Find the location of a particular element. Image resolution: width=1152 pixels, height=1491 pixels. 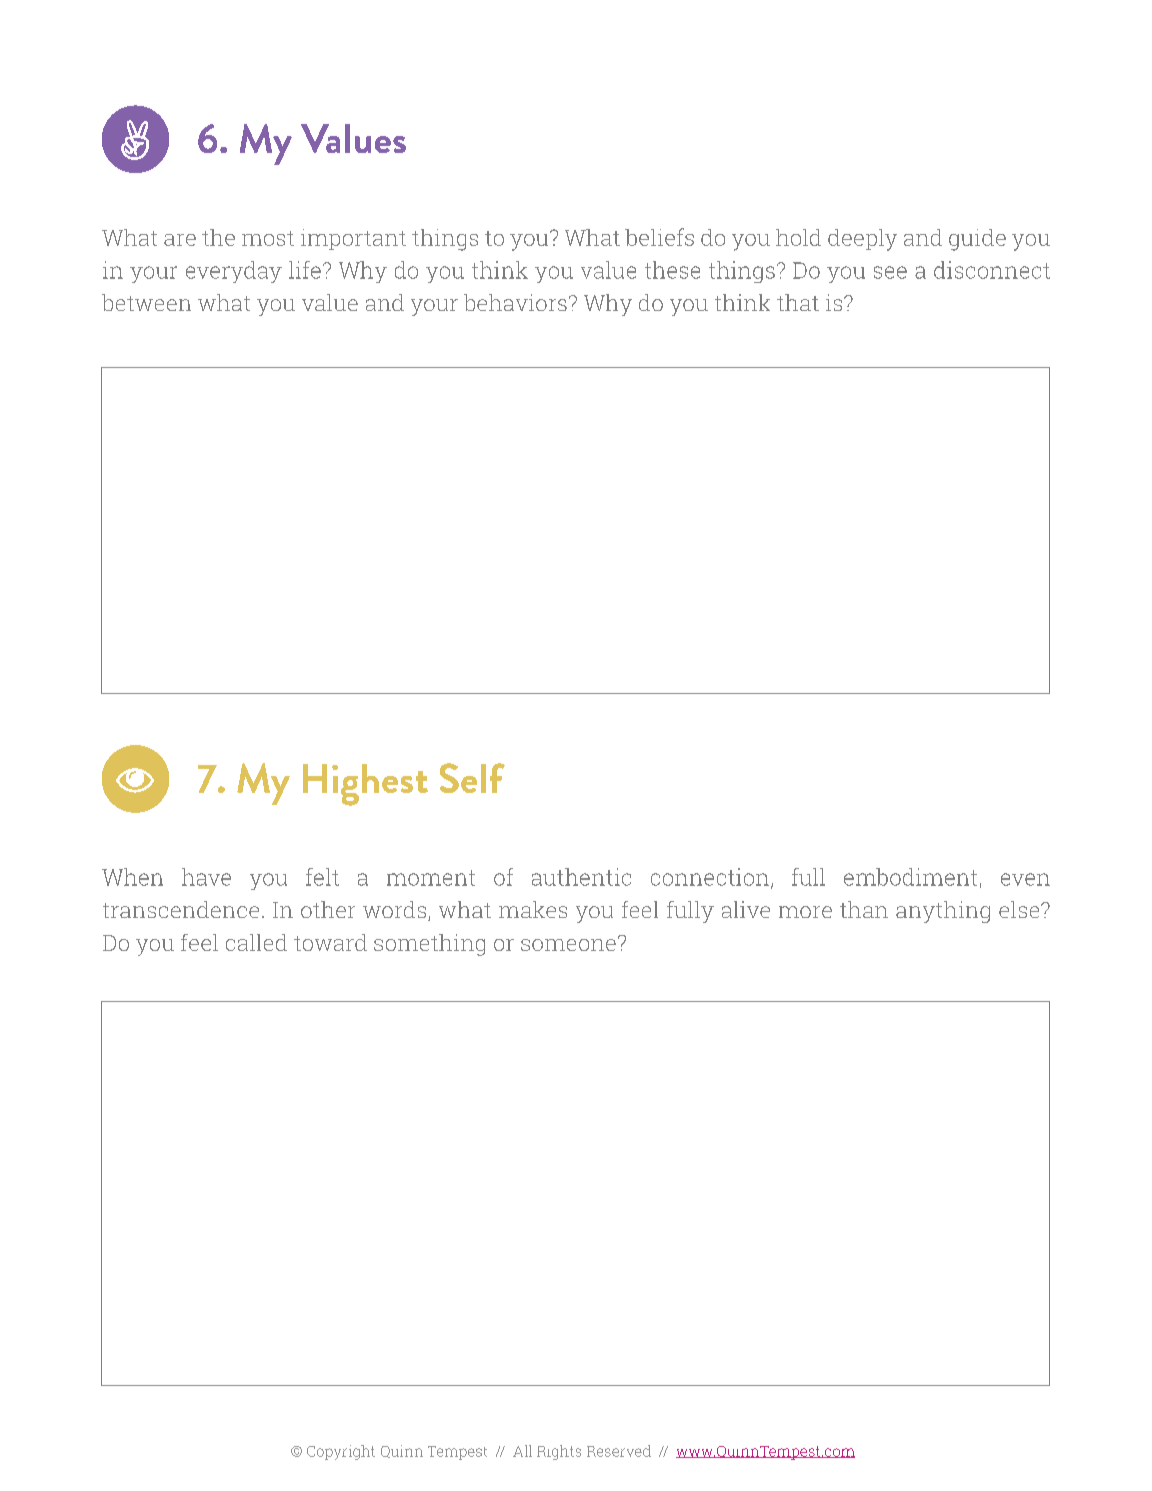

Highest is located at coordinates (365, 785).
